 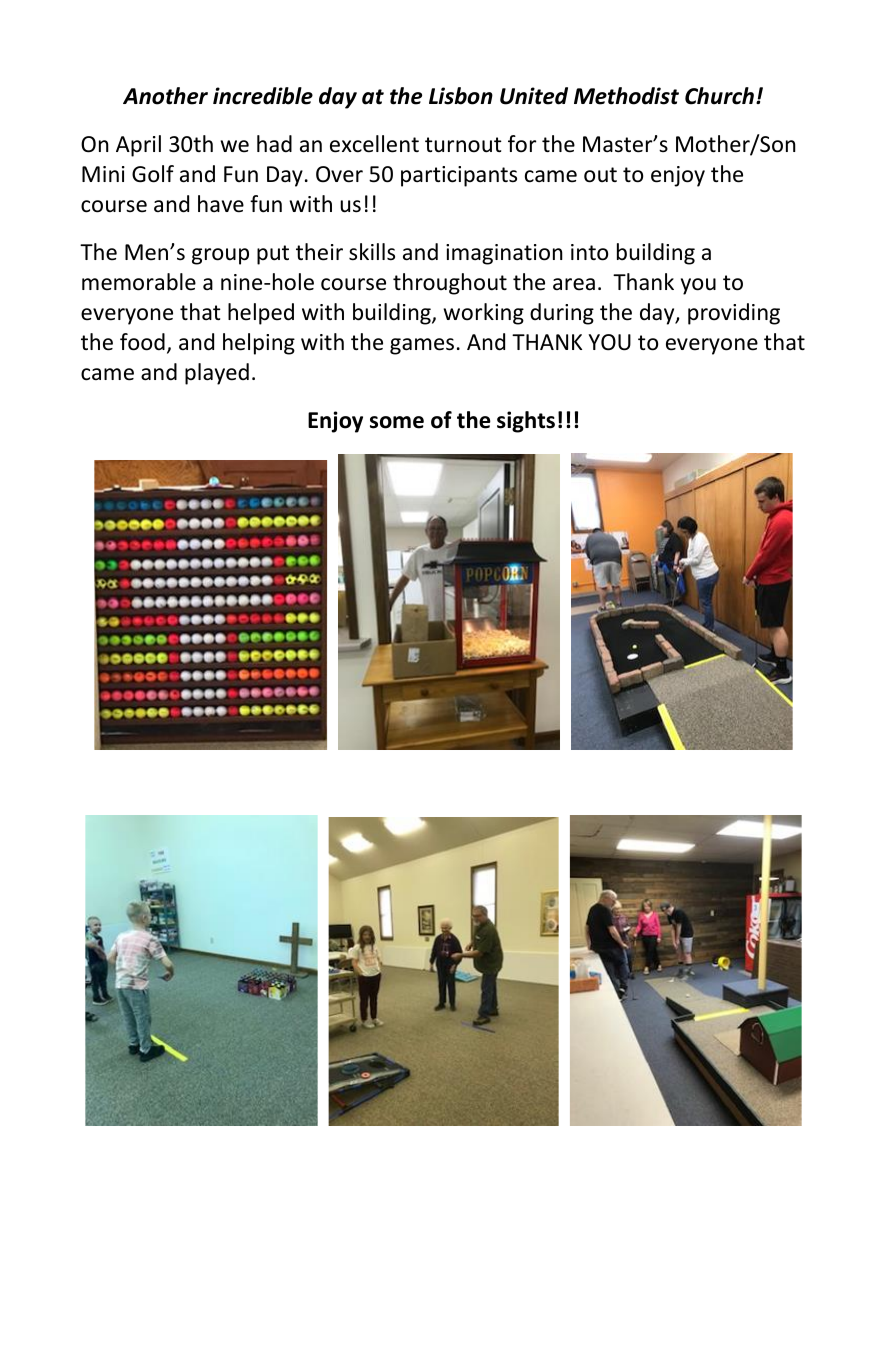 I want to click on group, so click(x=220, y=256).
